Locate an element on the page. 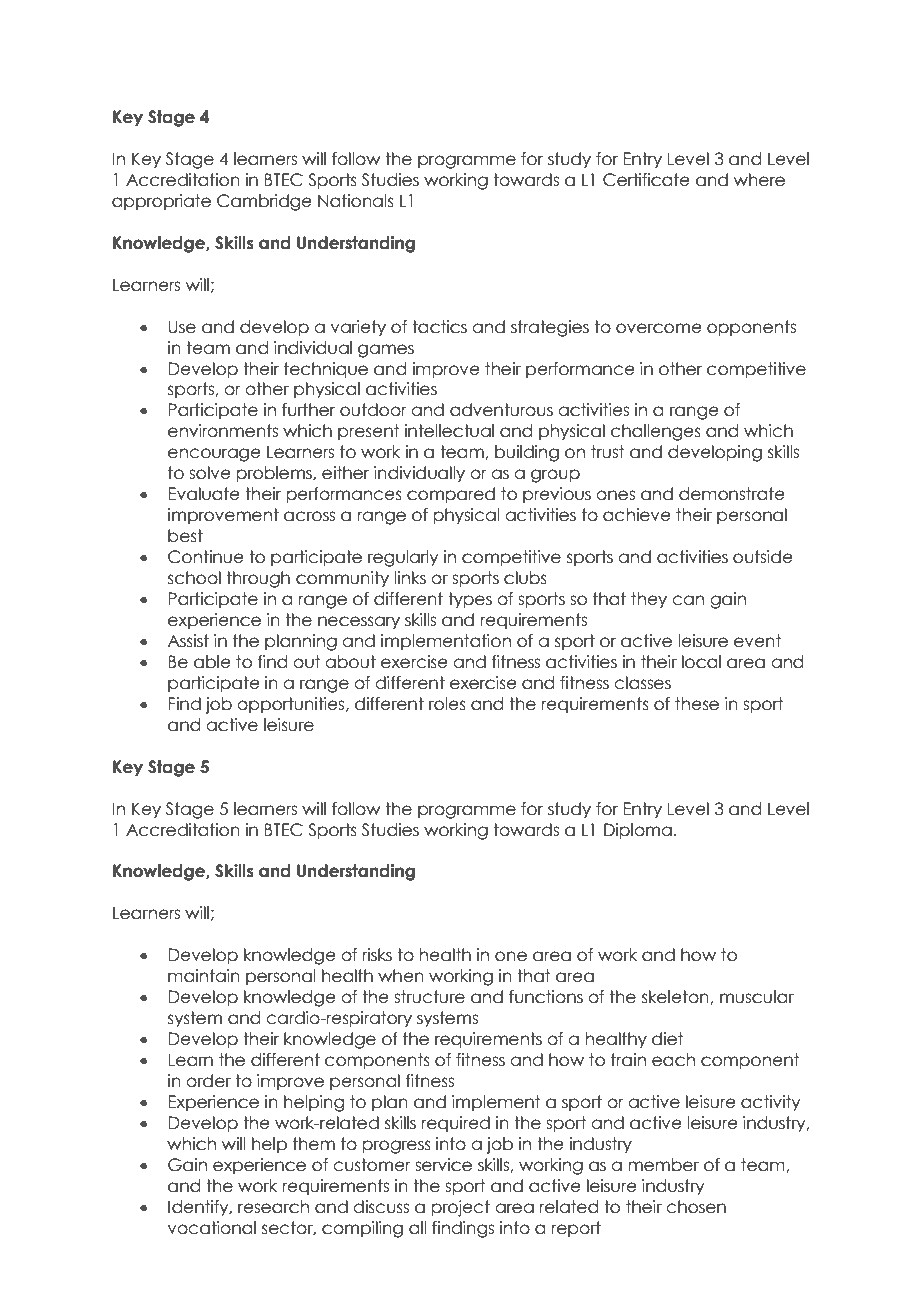 The image size is (924, 1308). these is located at coordinates (697, 704).
